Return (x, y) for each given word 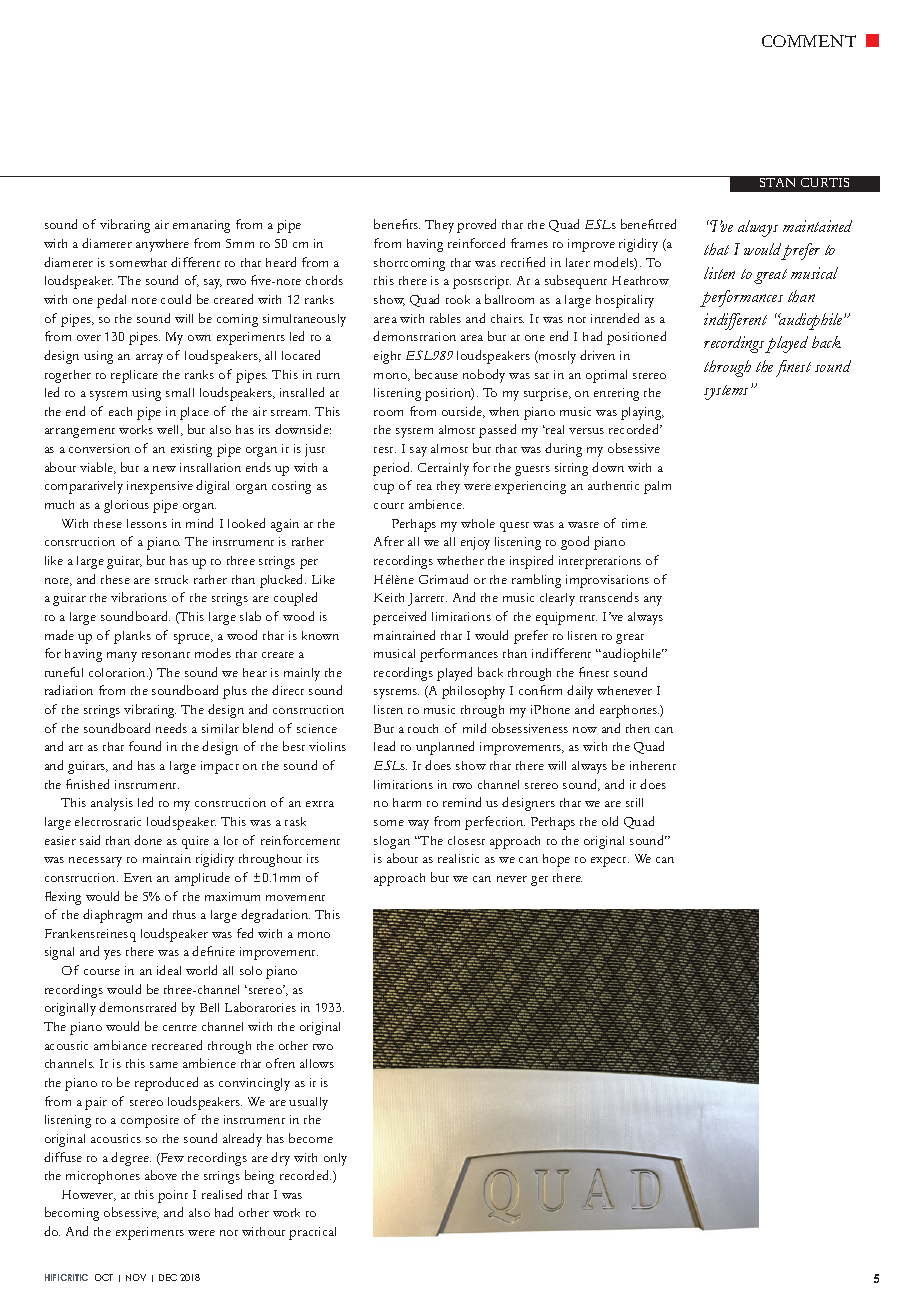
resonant (166, 655)
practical (312, 1233)
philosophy (473, 692)
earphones (629, 711)
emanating (201, 226)
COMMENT (809, 41)
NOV (136, 1277)
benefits (397, 224)
